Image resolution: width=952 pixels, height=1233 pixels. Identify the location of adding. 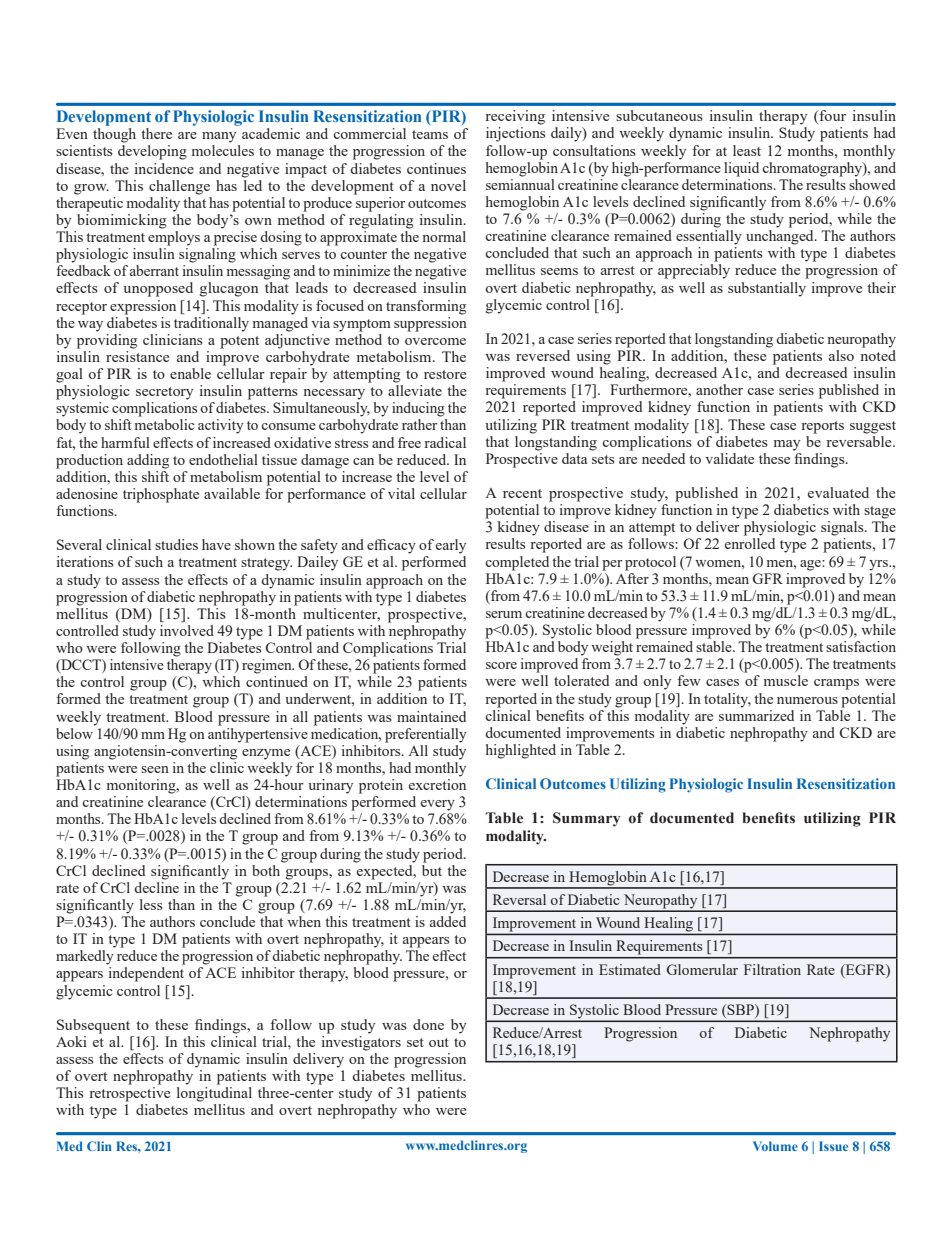
(148, 461).
